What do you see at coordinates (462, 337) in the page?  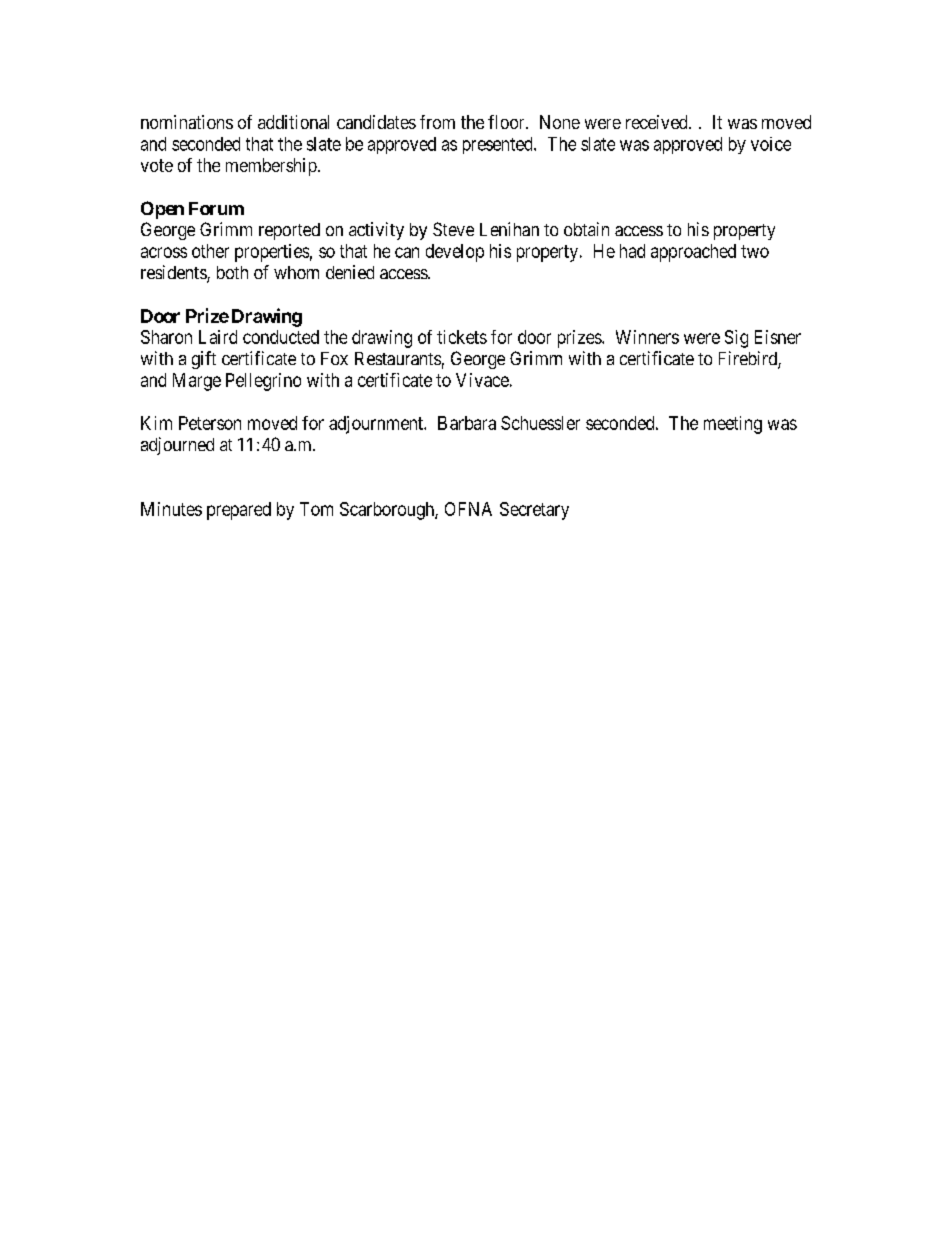 I see `tickets` at bounding box center [462, 337].
